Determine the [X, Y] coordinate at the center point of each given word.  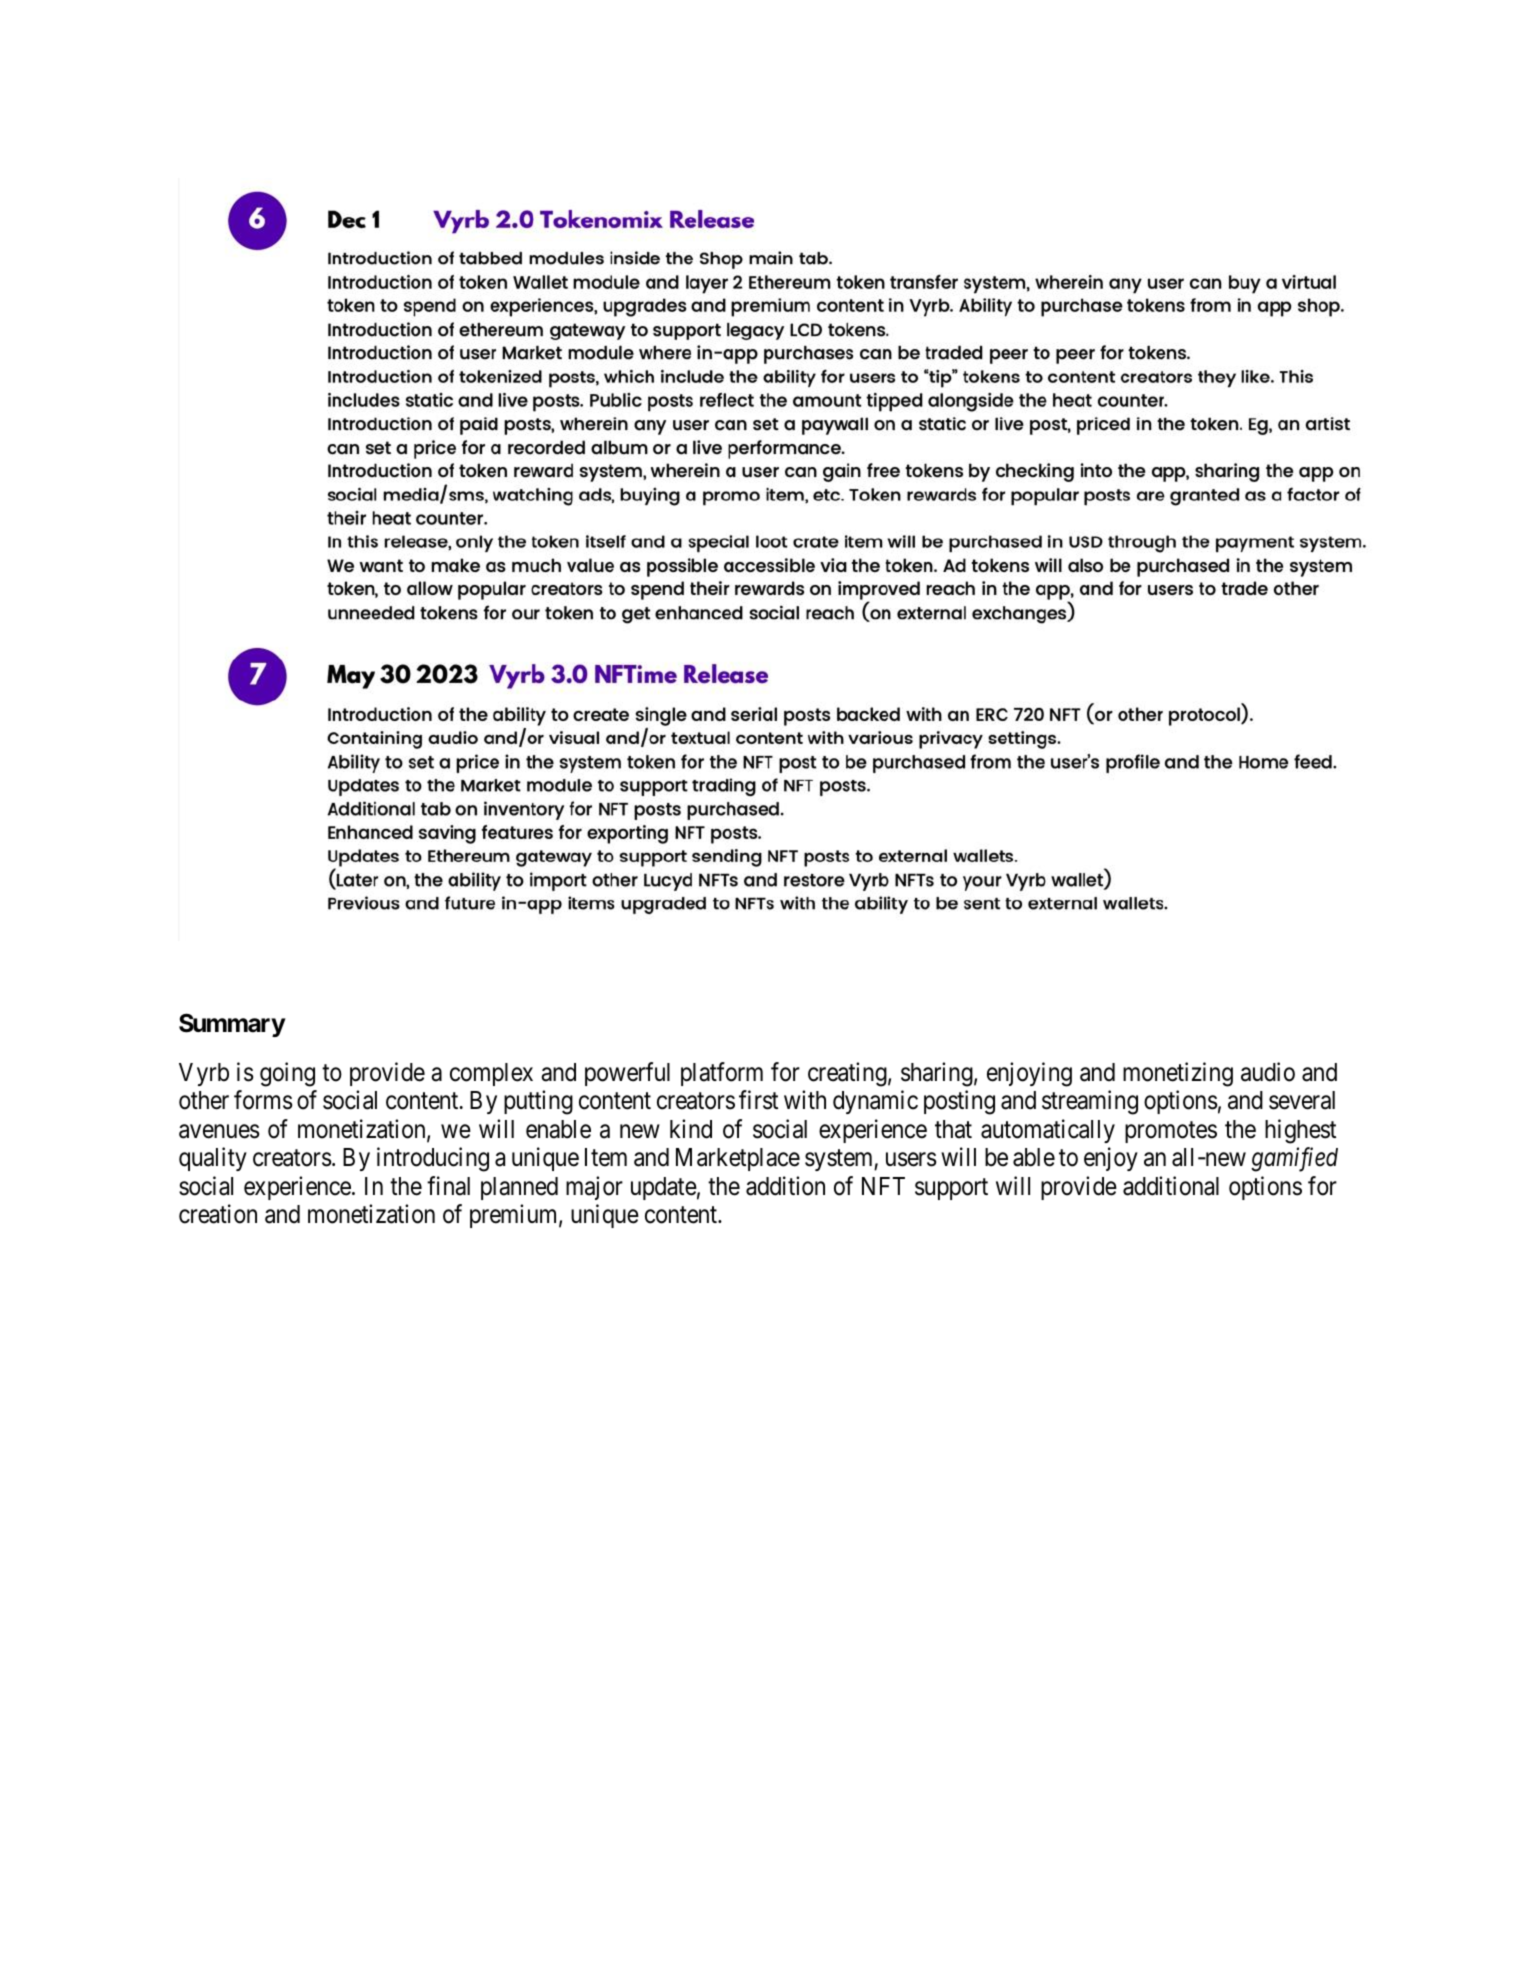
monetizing [1178, 1074]
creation [218, 1214]
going [287, 1074]
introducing [433, 1159]
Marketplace [738, 1159]
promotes [1171, 1132]
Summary [232, 1025]
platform [722, 1074]
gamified [1294, 1159]
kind [691, 1129]
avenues [219, 1131]
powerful [627, 1074]
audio [1268, 1072]
